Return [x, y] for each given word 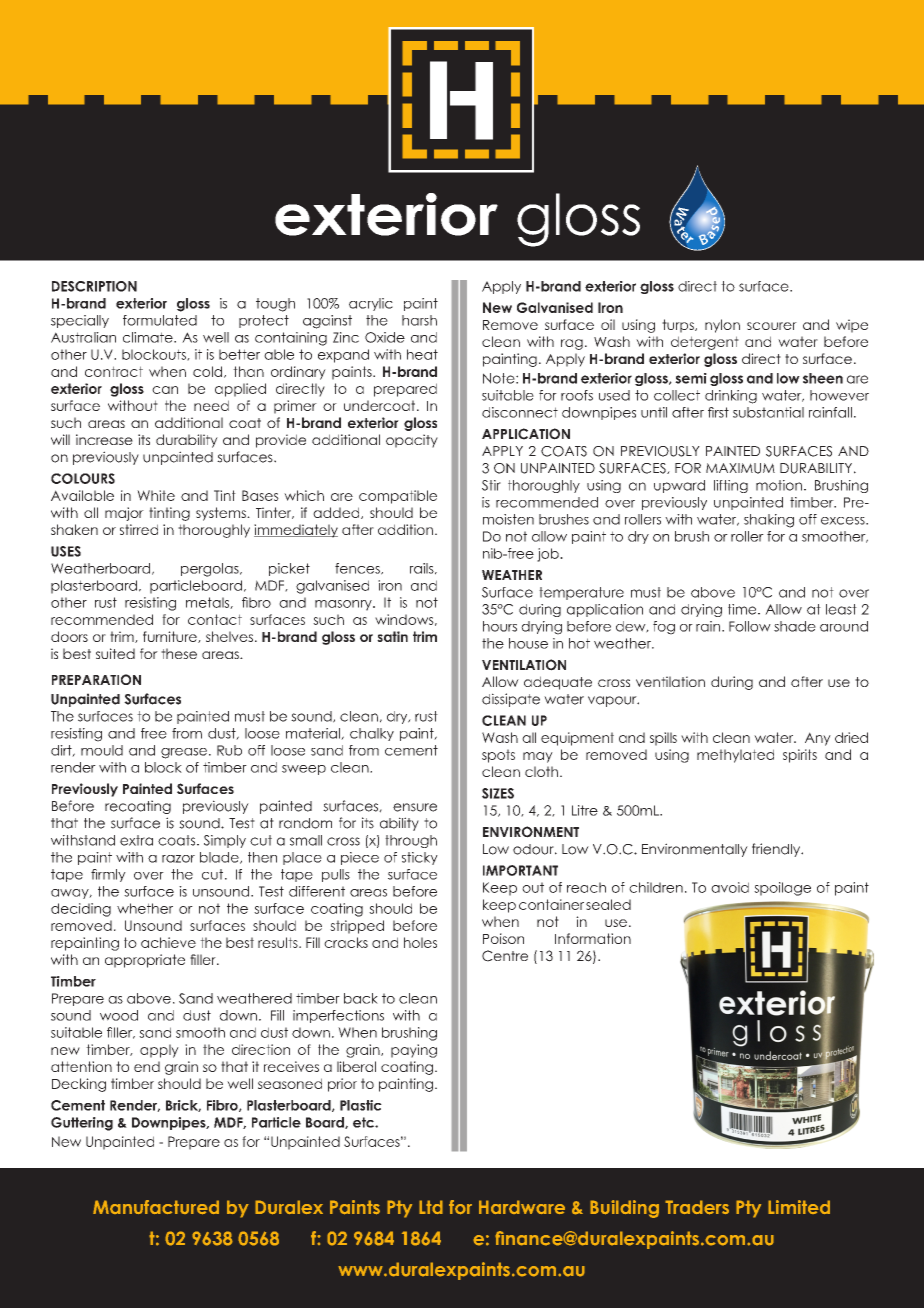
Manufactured [156, 1207]
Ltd [431, 1207]
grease [184, 753]
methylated [735, 756]
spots [498, 756]
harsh [419, 320]
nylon [722, 326]
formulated [160, 320]
